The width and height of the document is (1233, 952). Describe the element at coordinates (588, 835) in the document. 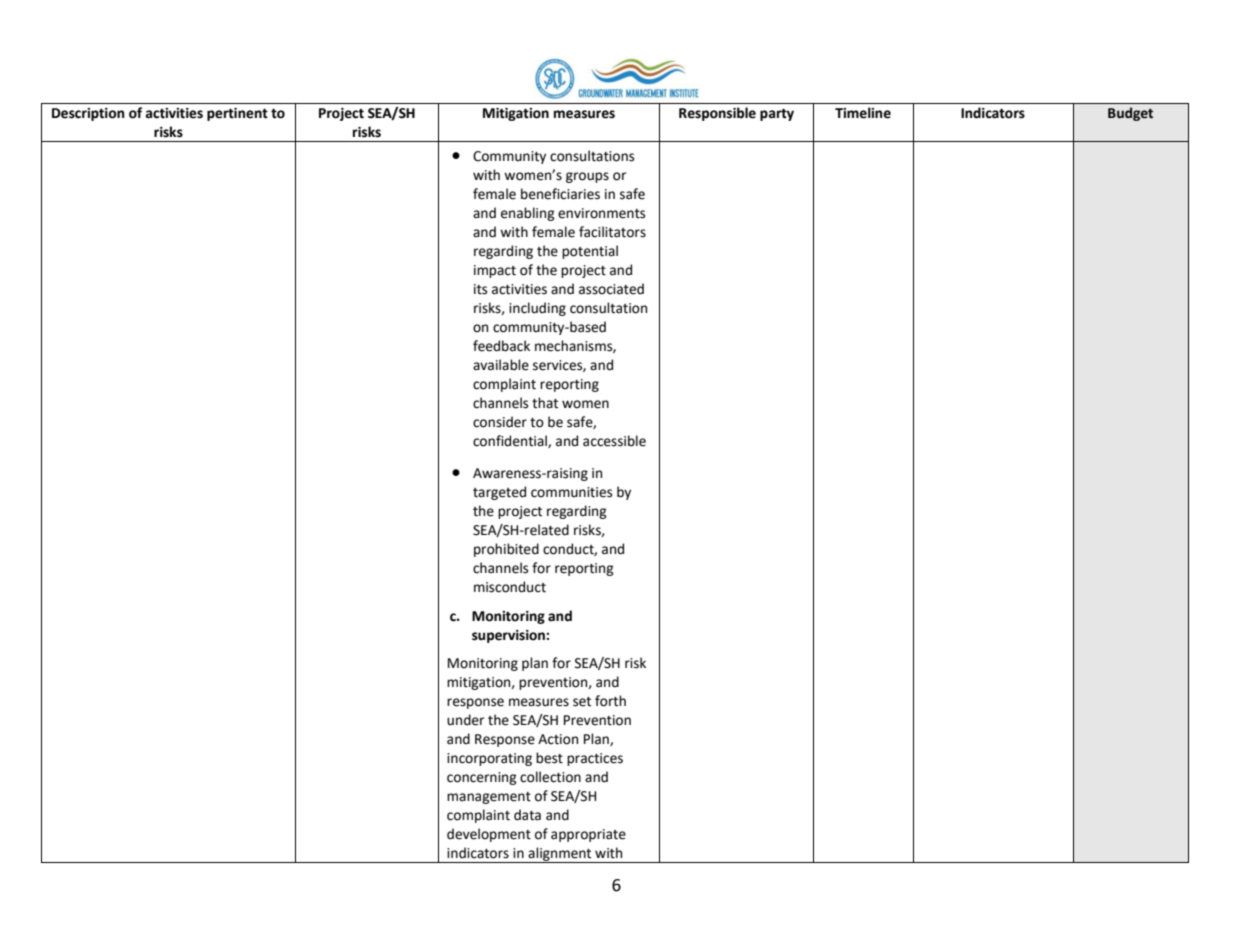

I see `appropriate` at that location.
